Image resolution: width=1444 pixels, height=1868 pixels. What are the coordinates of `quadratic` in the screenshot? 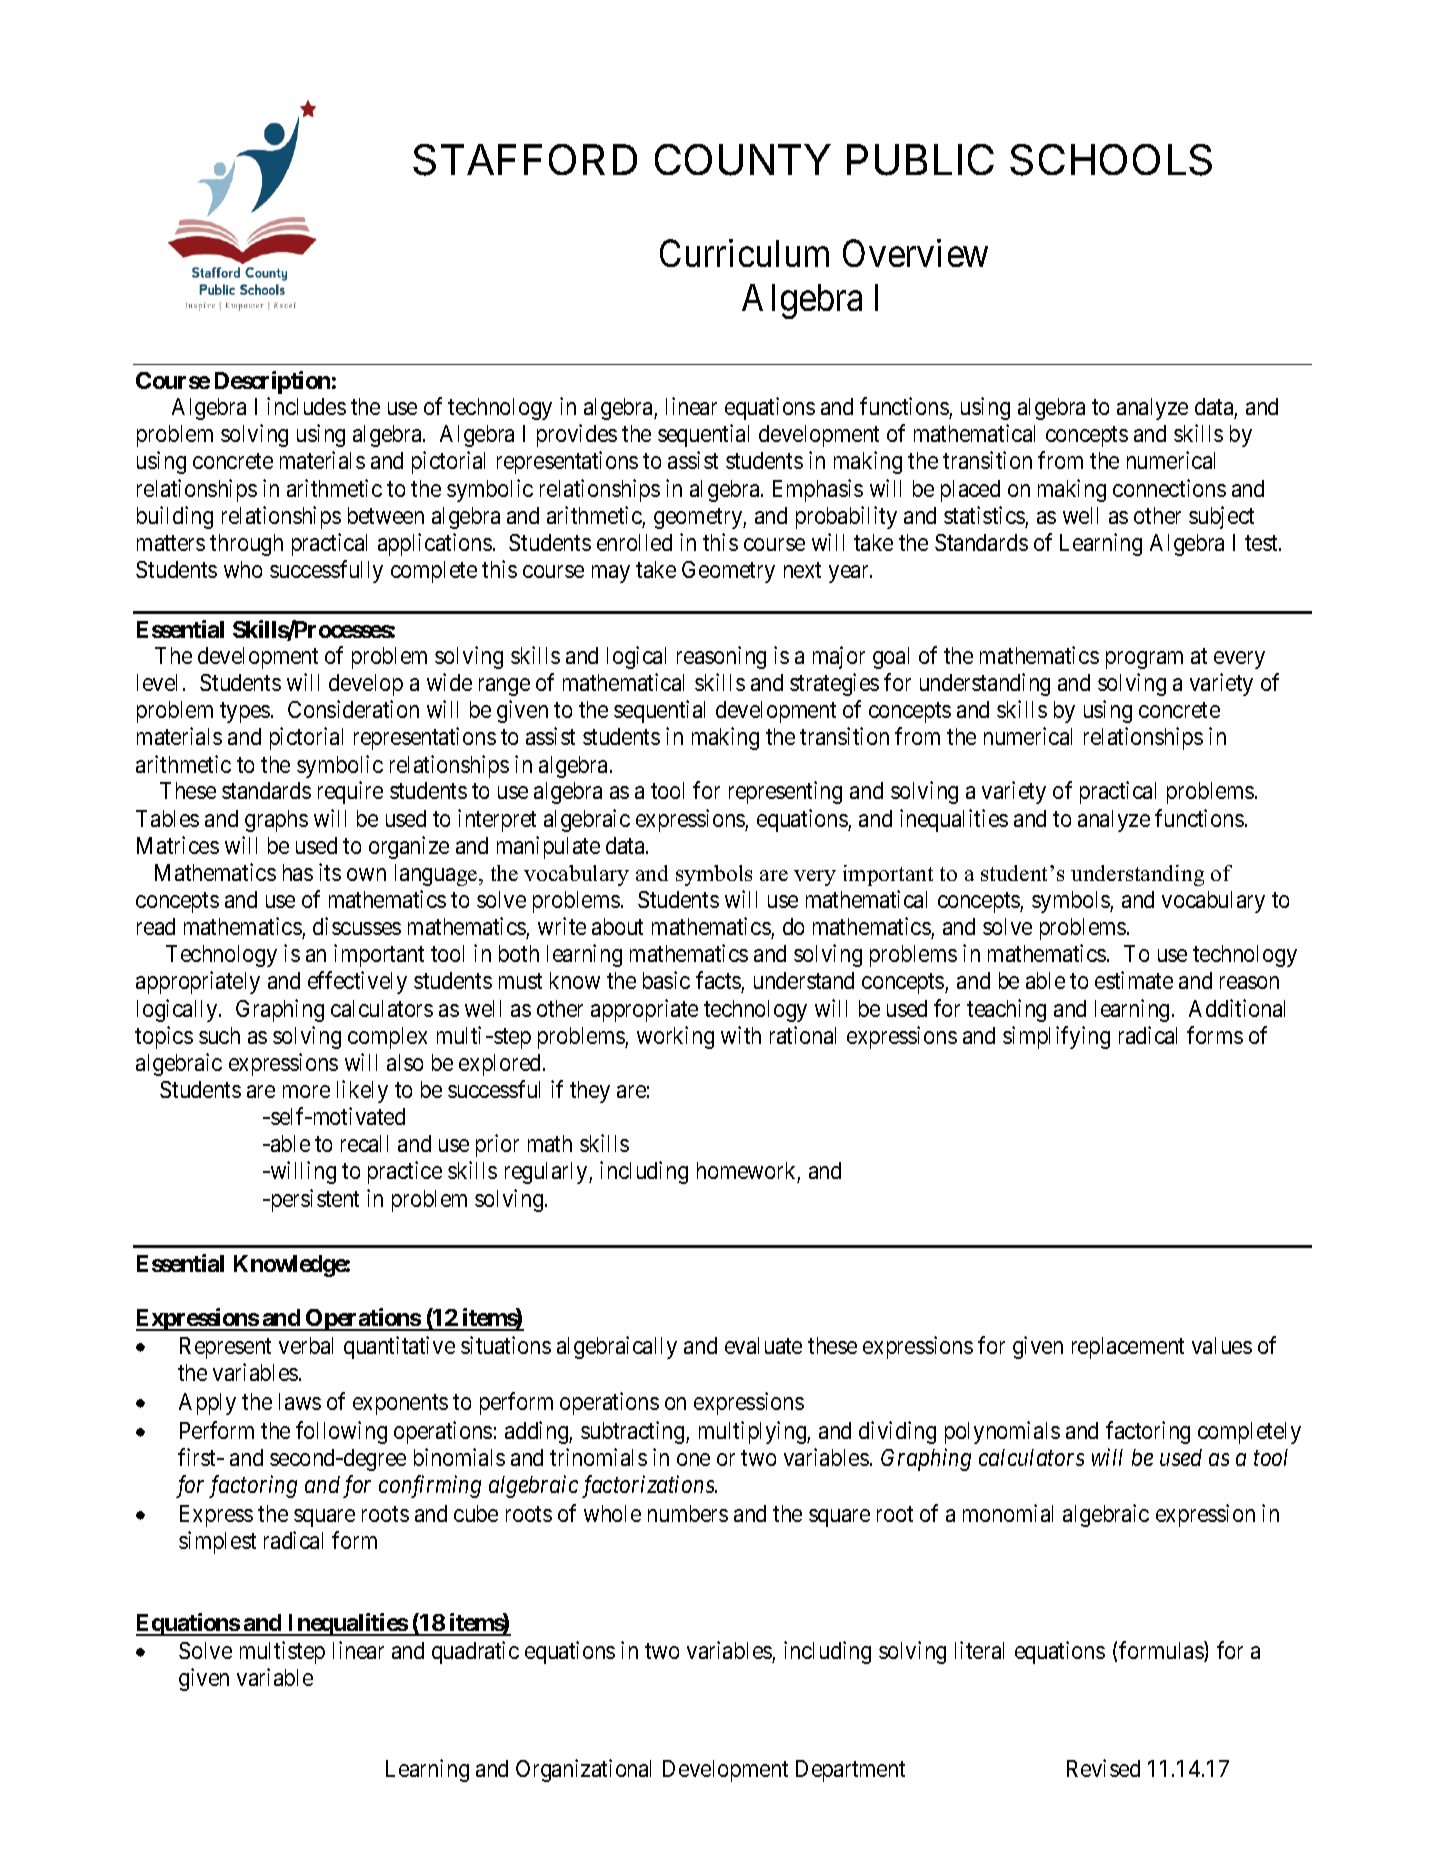 It's located at (475, 1652).
